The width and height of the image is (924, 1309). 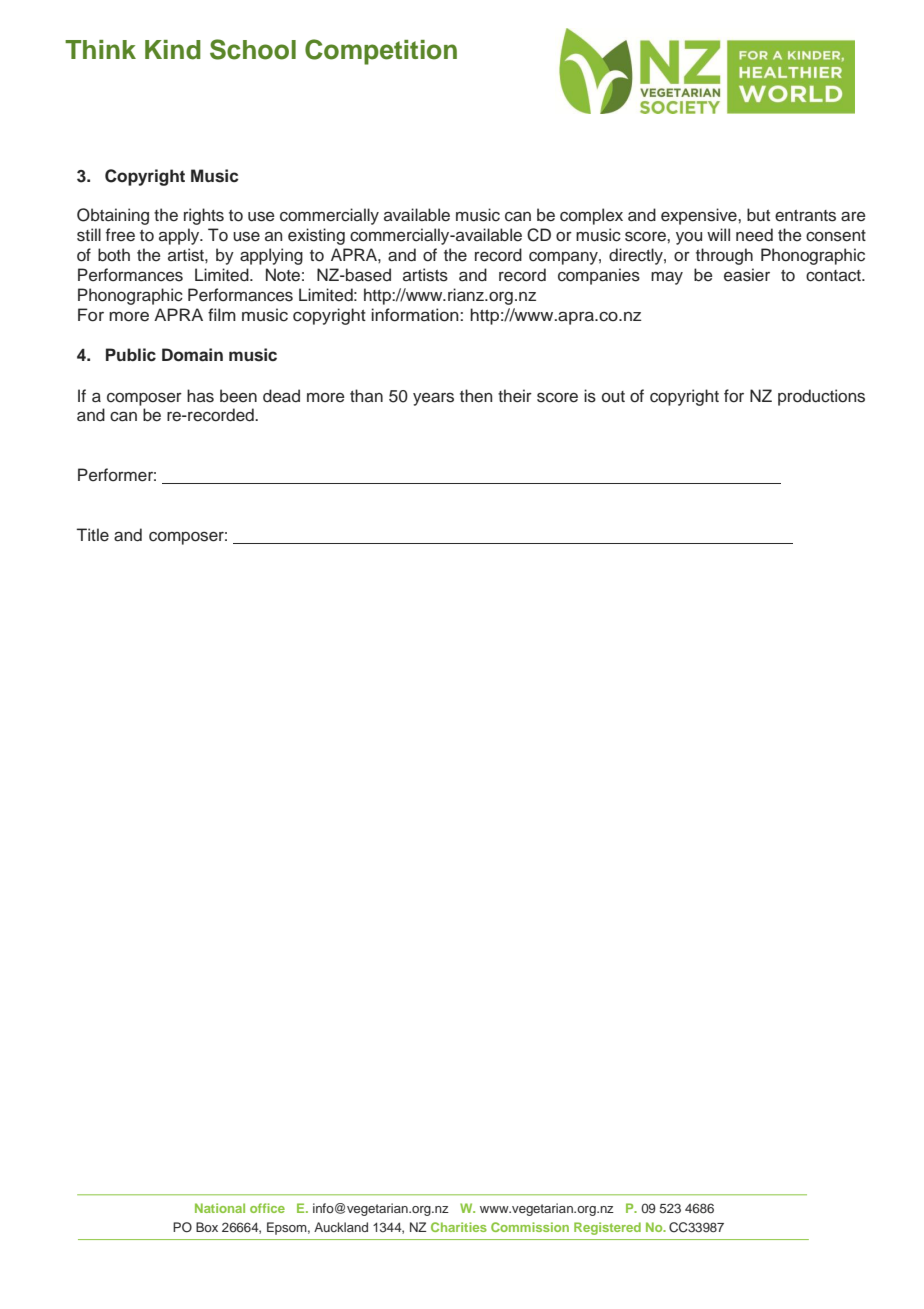 What do you see at coordinates (476, 396) in the image?
I see `then` at bounding box center [476, 396].
